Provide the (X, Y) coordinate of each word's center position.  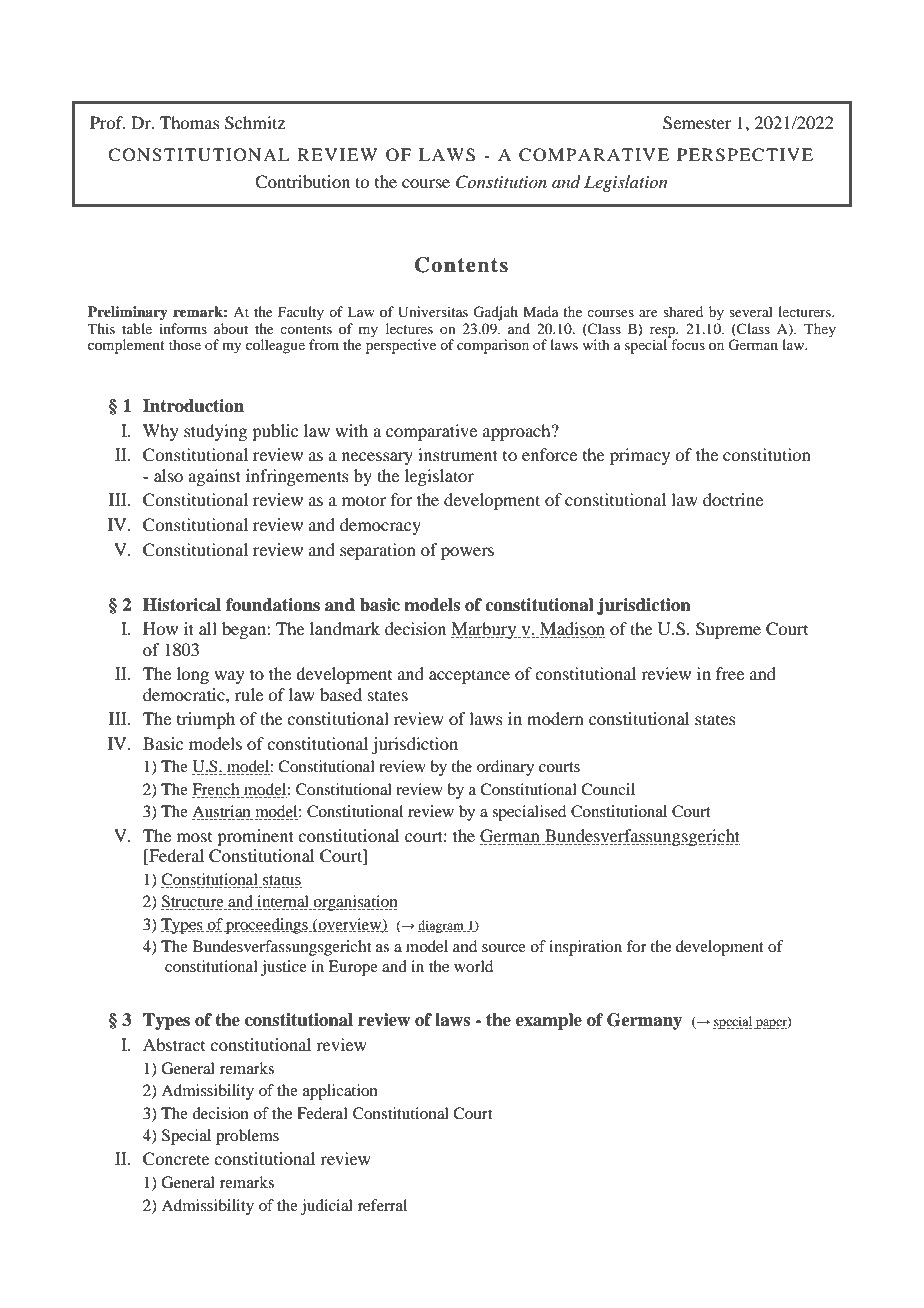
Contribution (302, 182)
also (168, 475)
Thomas (190, 122)
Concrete (176, 1159)
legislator (439, 477)
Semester (697, 123)
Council (608, 789)
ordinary (505, 768)
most (194, 837)
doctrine (733, 499)
